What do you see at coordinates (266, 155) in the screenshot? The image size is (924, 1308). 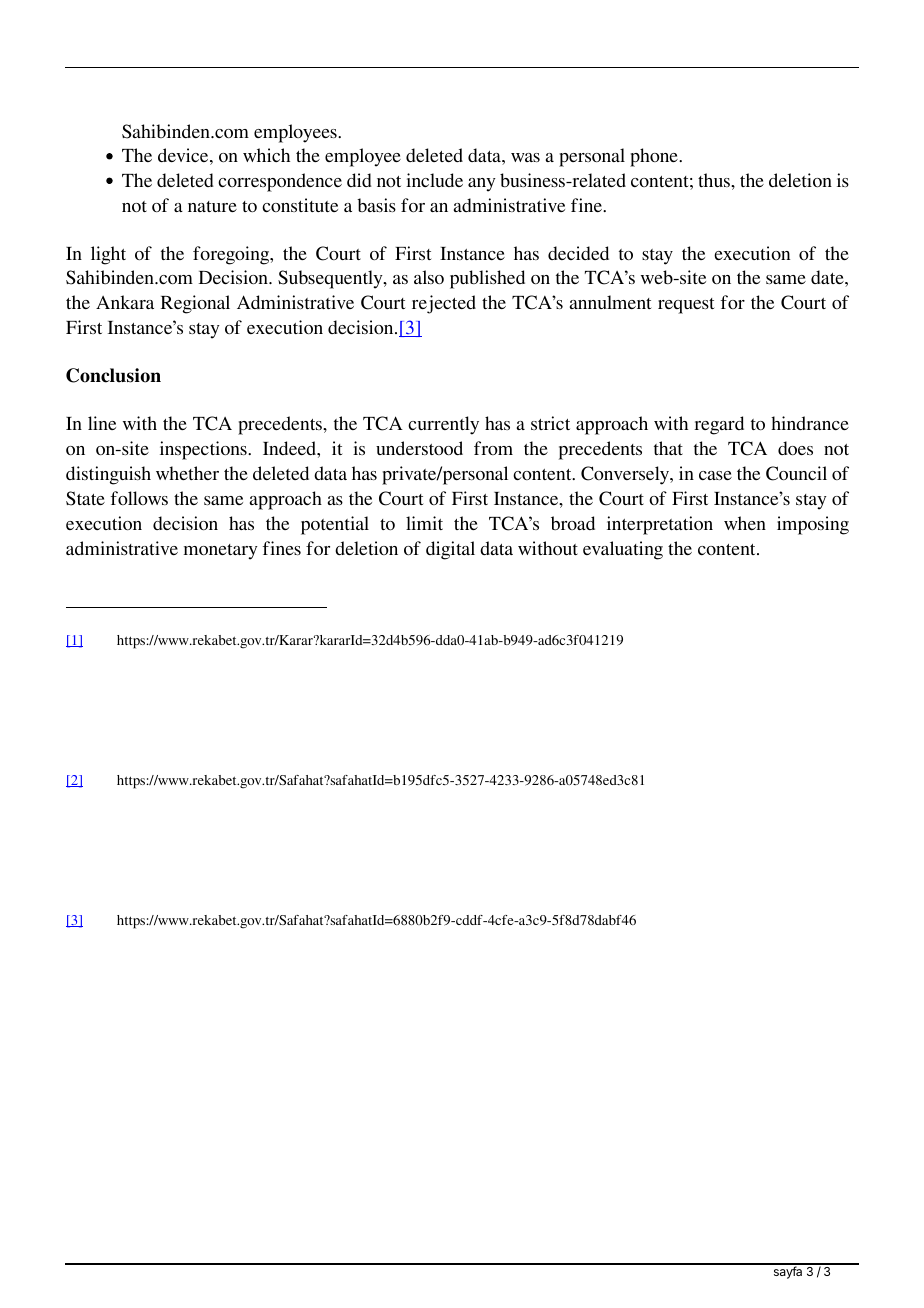 I see `which` at bounding box center [266, 155].
